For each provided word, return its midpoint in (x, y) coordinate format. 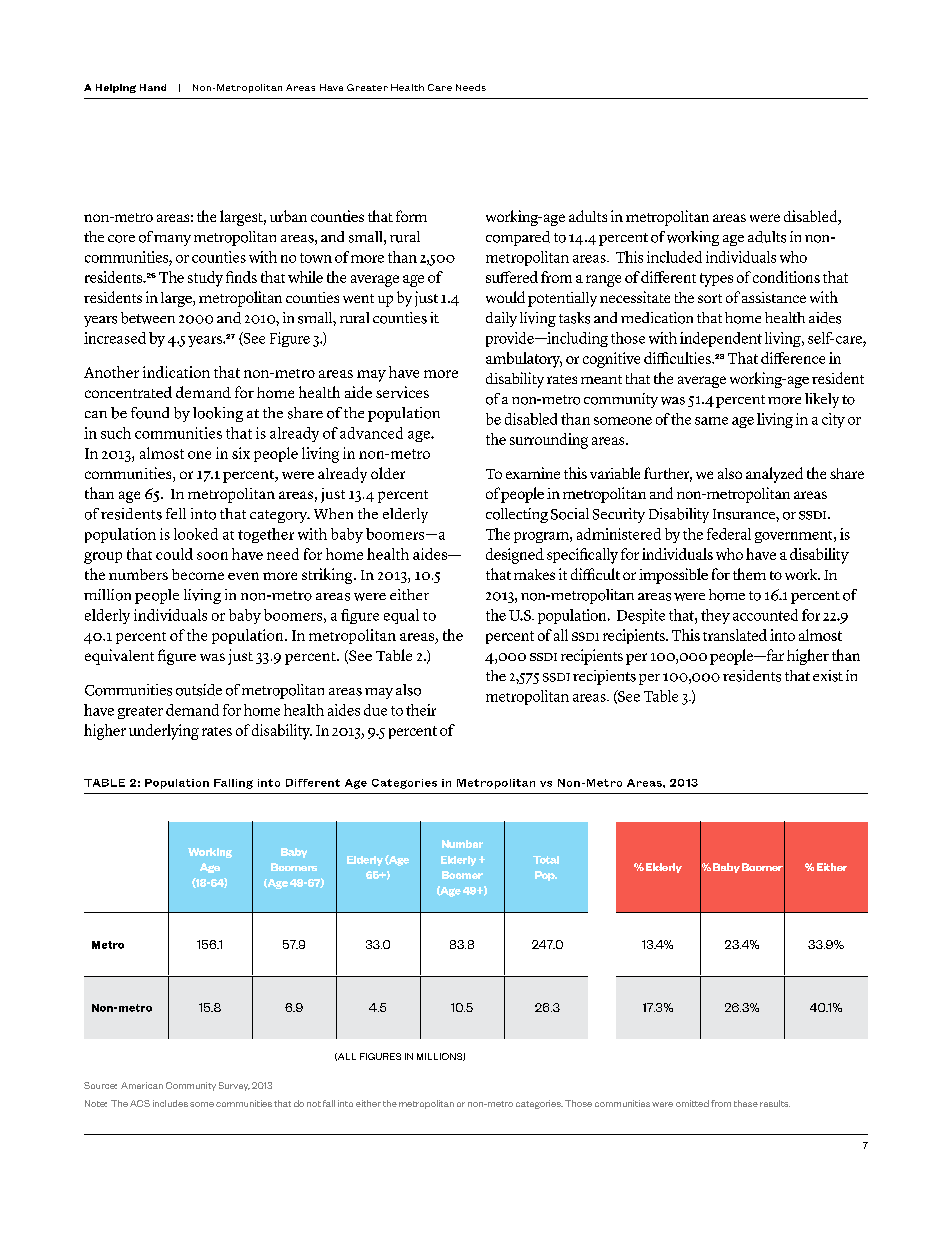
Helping (116, 88)
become (198, 574)
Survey (234, 1086)
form (411, 216)
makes (534, 574)
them (749, 574)
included (674, 257)
